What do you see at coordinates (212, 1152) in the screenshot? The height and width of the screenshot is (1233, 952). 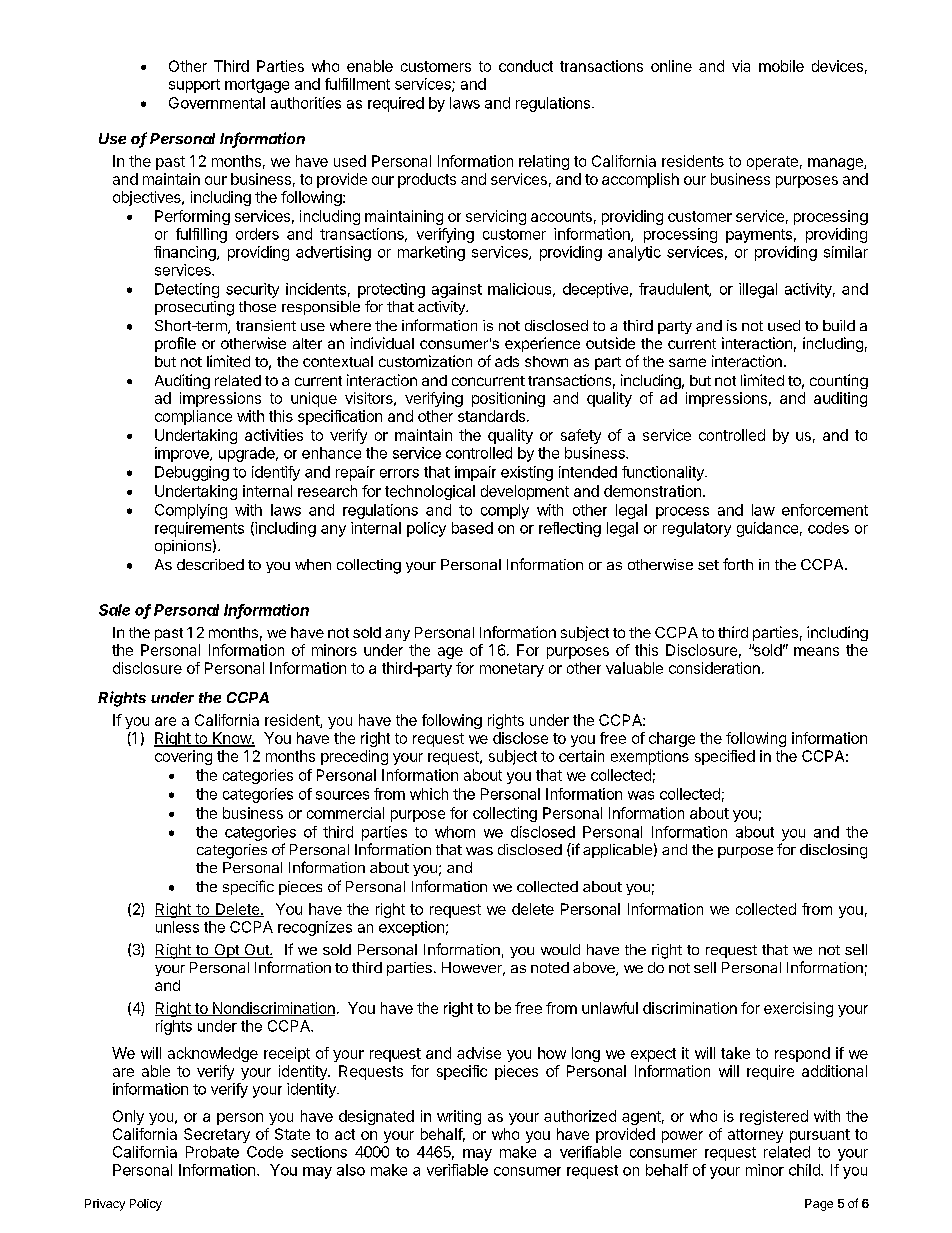 I see `Probate` at bounding box center [212, 1152].
